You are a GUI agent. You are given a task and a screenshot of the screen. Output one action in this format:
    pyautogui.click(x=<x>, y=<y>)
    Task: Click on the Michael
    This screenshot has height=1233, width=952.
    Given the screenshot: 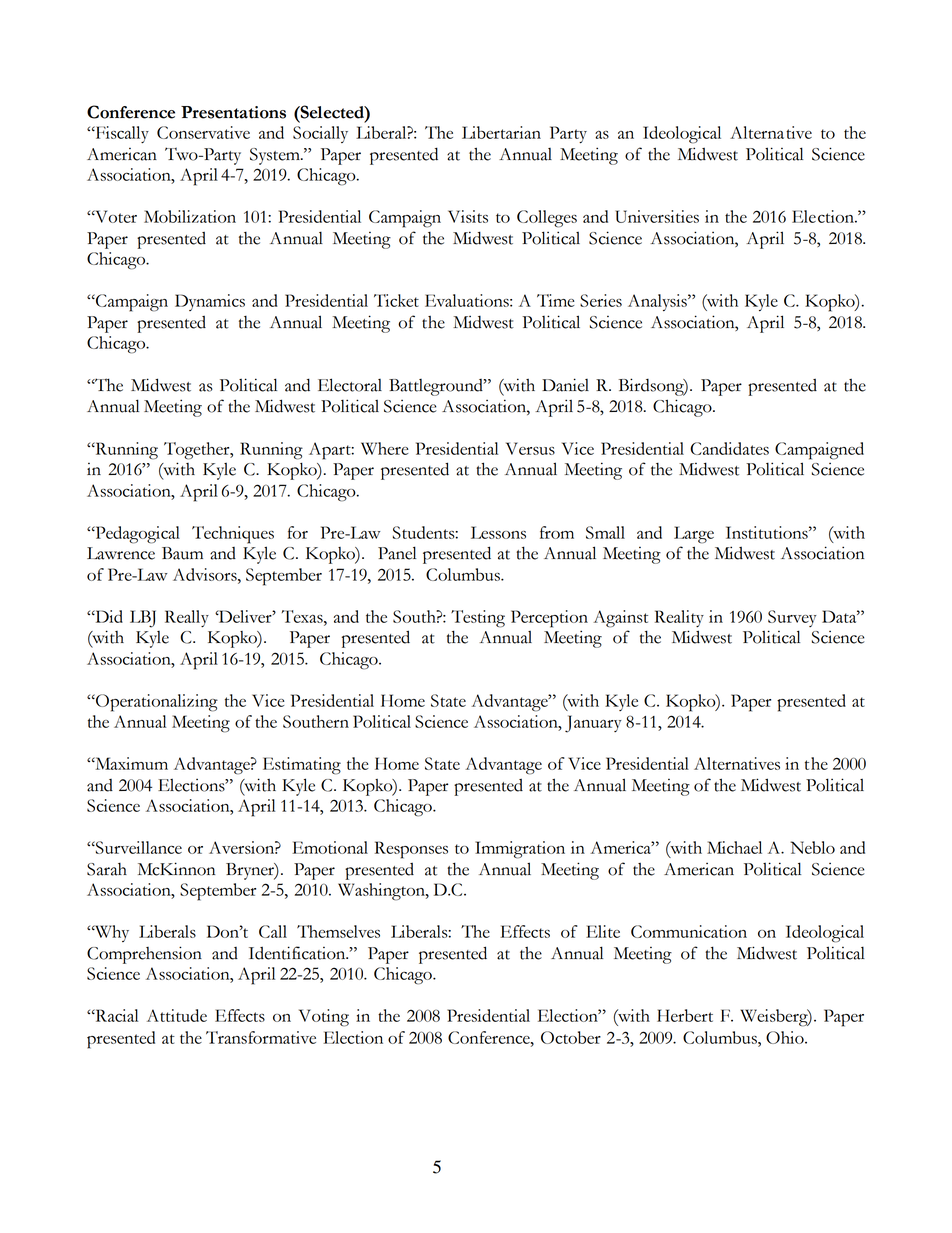 What is the action you would take?
    pyautogui.click(x=734, y=847)
